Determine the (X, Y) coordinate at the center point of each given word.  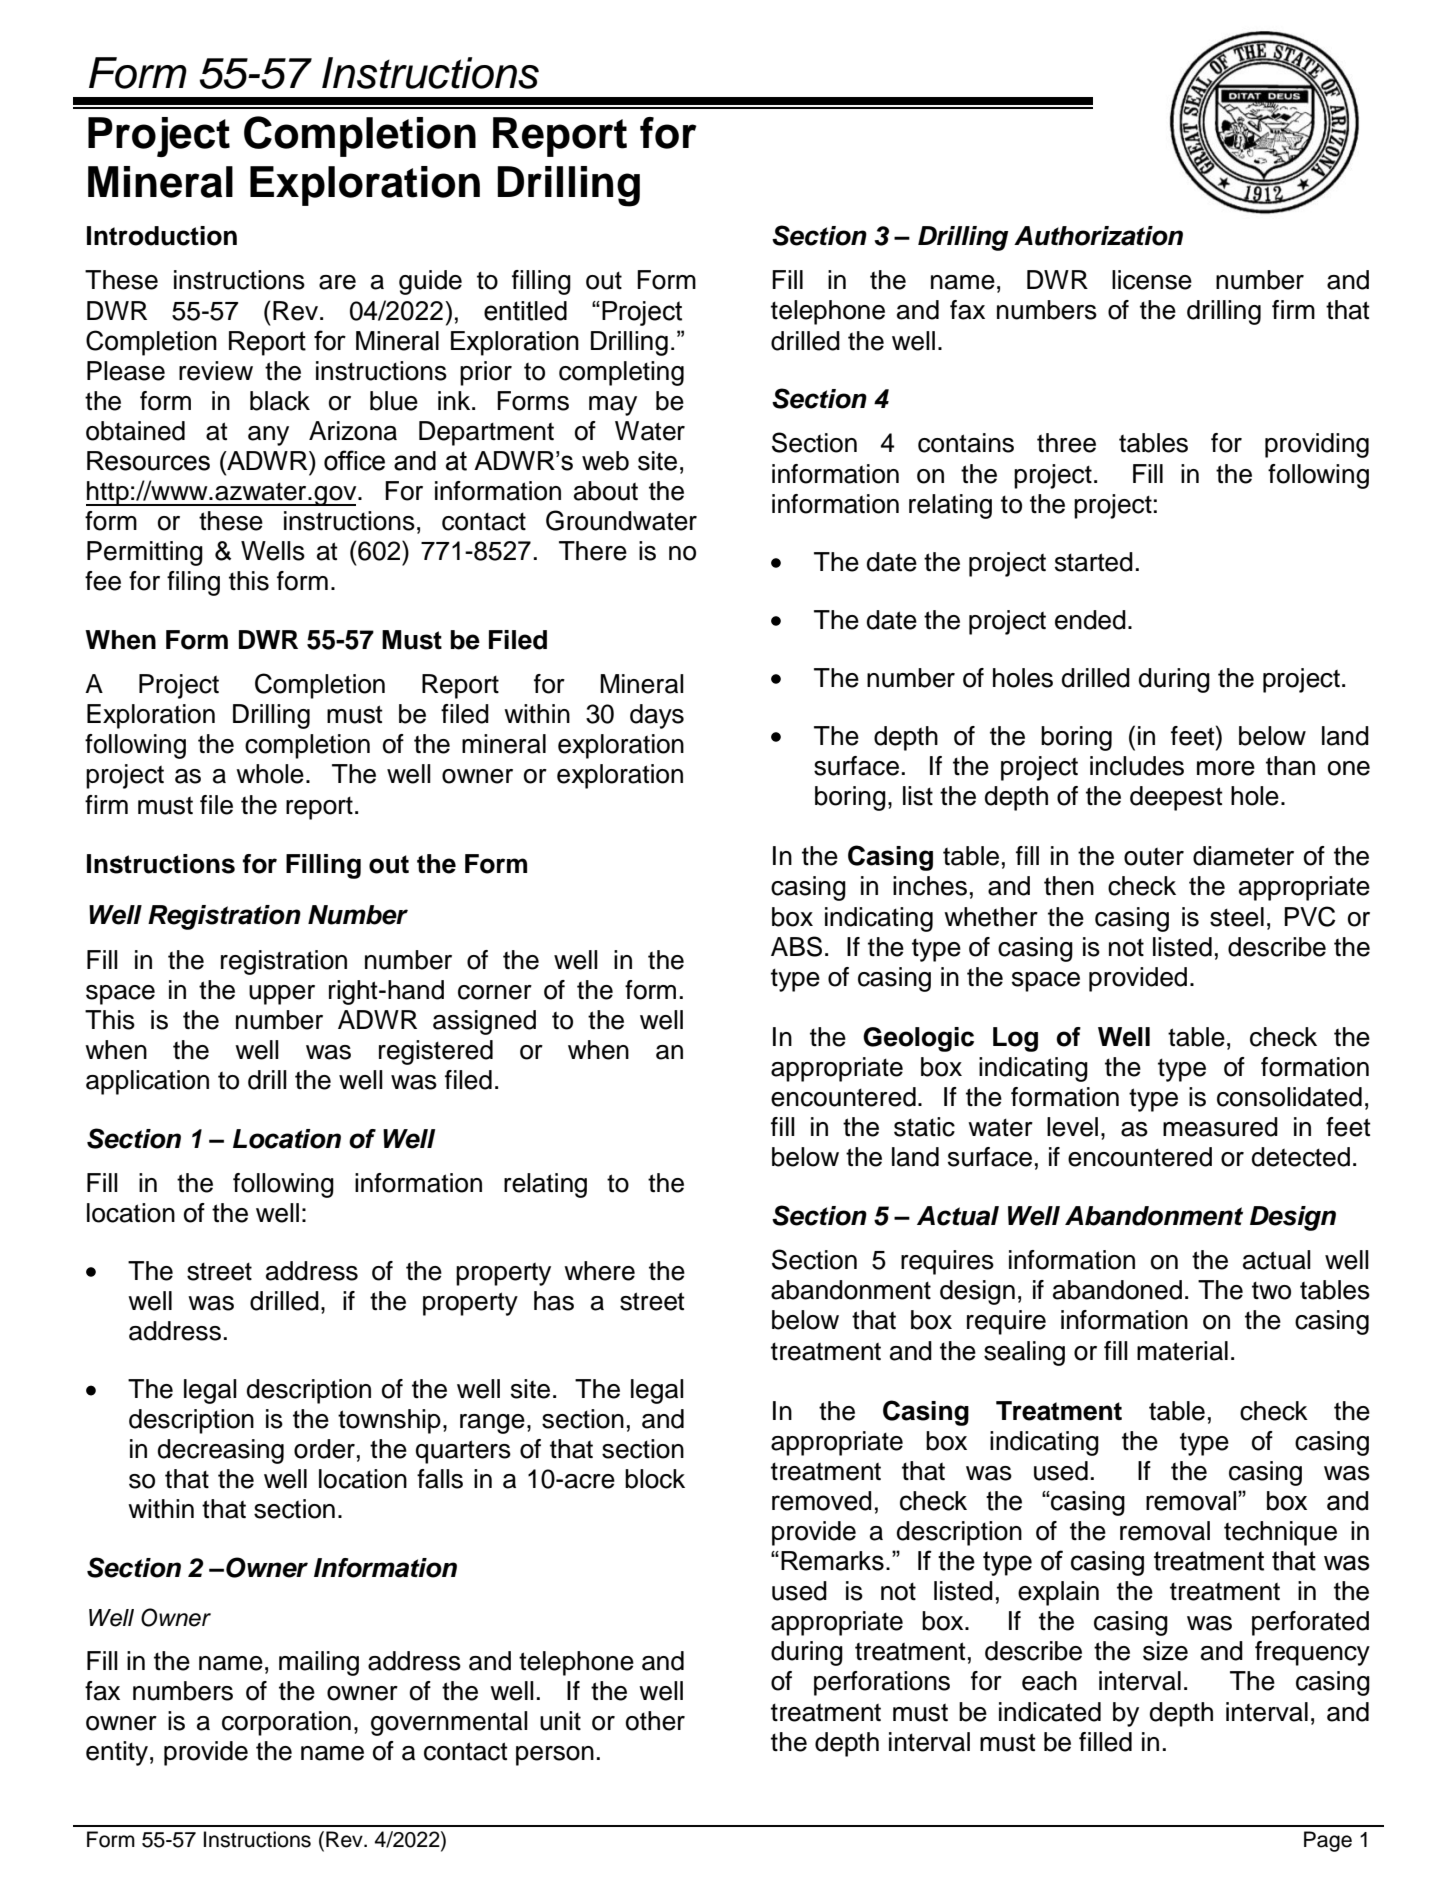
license (1152, 280)
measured (1220, 1127)
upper (282, 995)
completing (621, 373)
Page (1328, 1841)
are (337, 282)
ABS (796, 946)
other (655, 1721)
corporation (286, 1723)
